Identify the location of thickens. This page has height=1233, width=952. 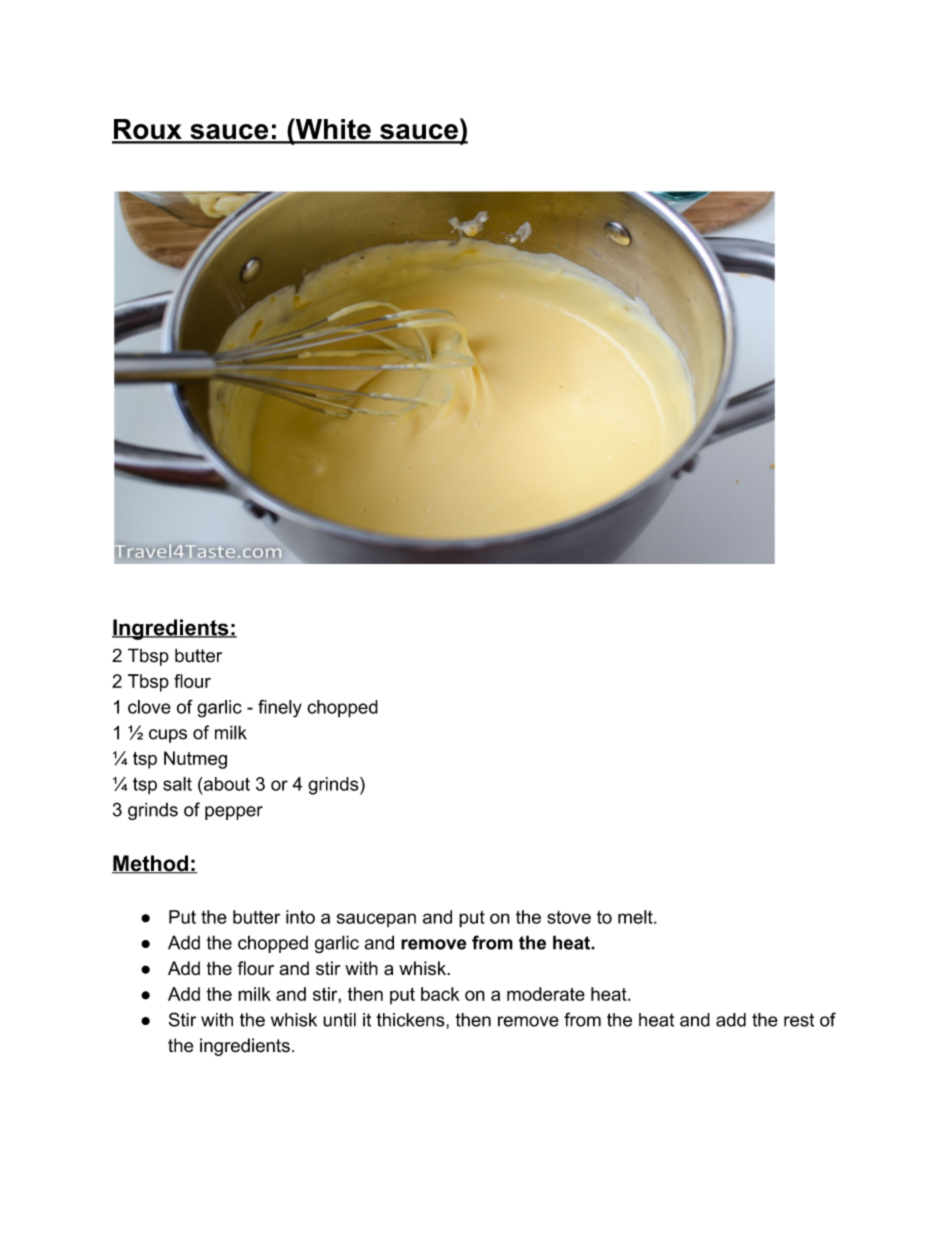
(410, 1020).
